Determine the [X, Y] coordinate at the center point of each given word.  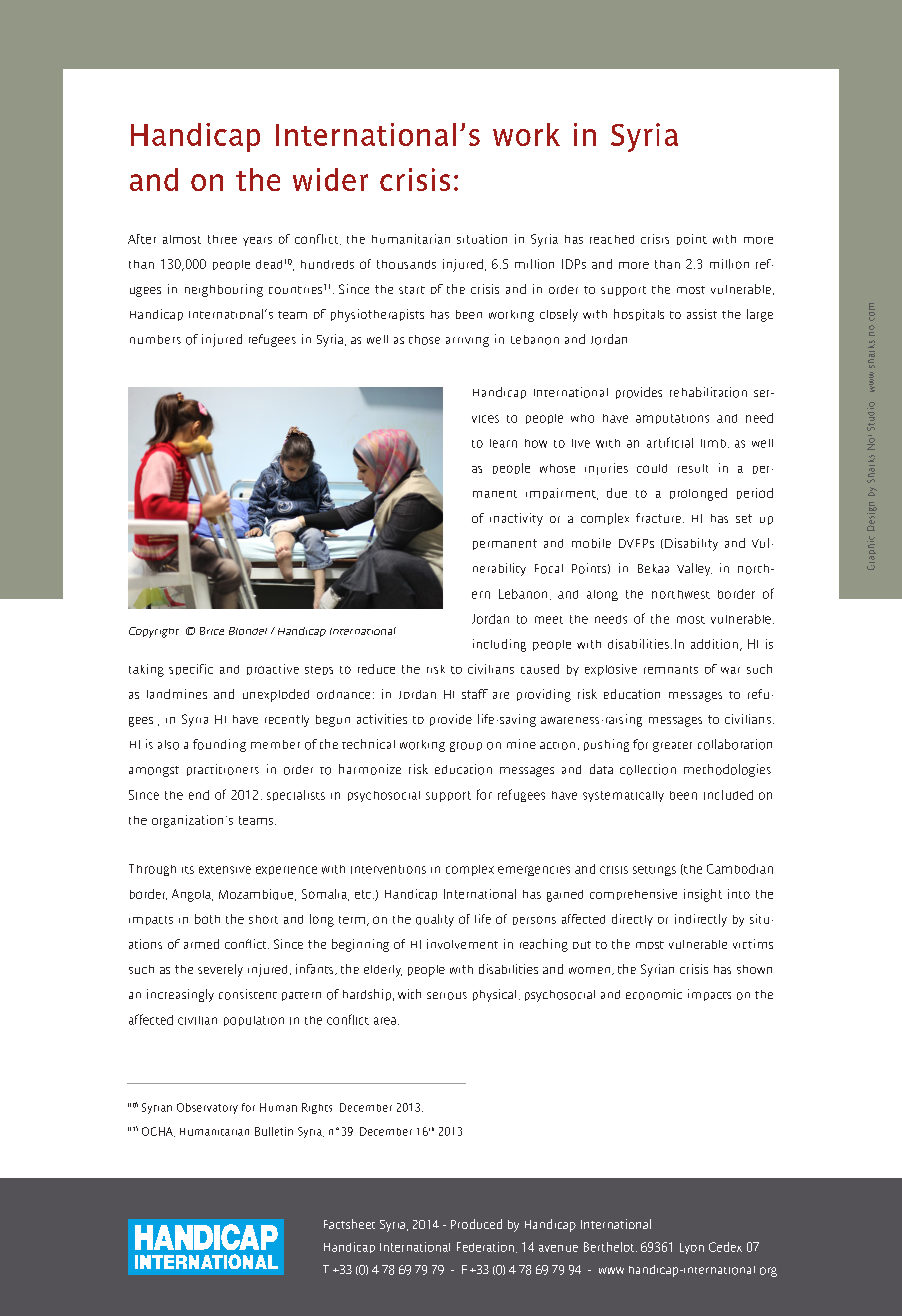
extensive [225, 870]
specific [191, 669]
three [222, 239]
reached [612, 239]
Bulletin [274, 1131]
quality [435, 920]
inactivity [516, 519]
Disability [691, 544]
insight [703, 895]
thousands [406, 264]
